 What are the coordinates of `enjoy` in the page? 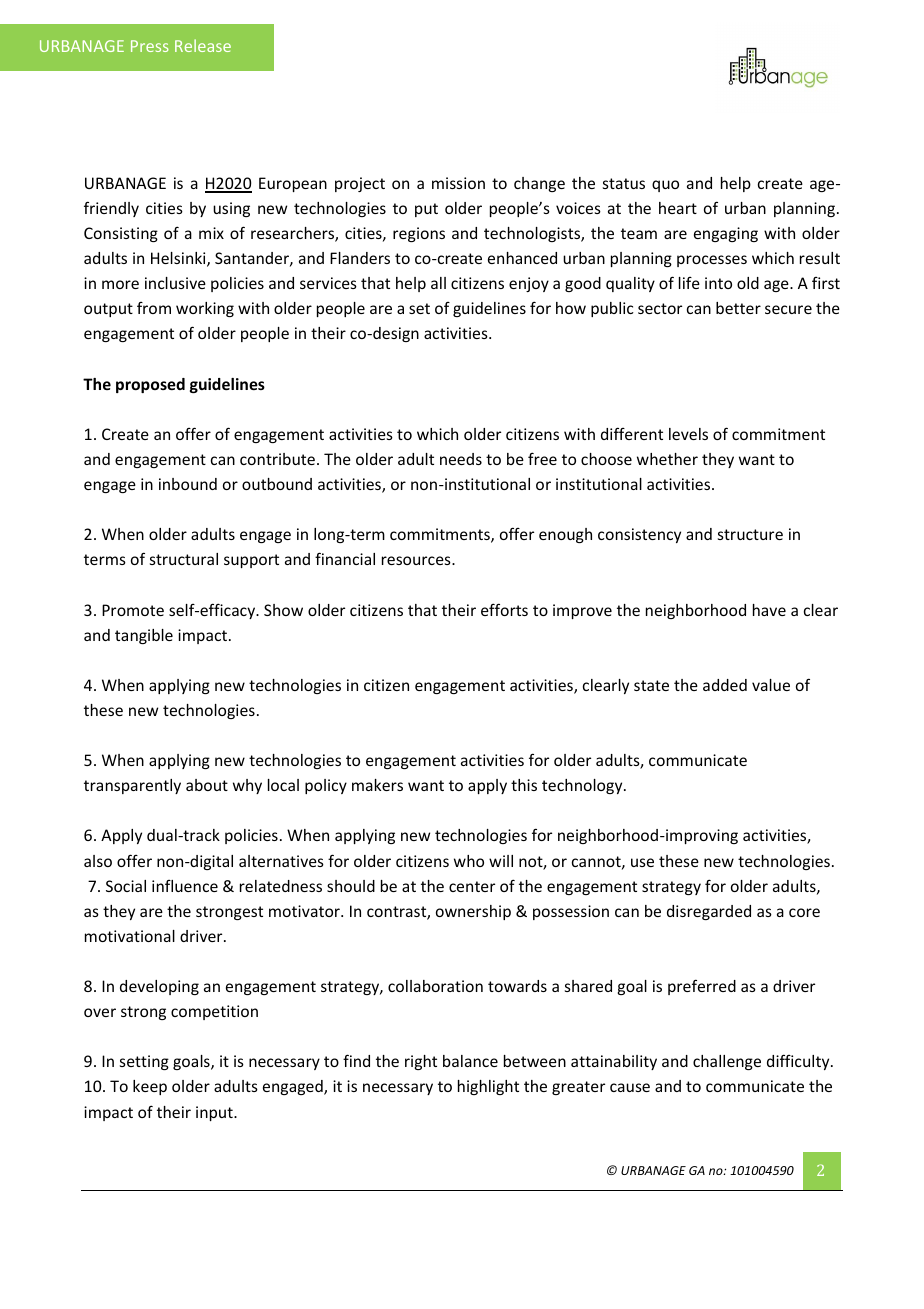 It's located at (529, 284).
